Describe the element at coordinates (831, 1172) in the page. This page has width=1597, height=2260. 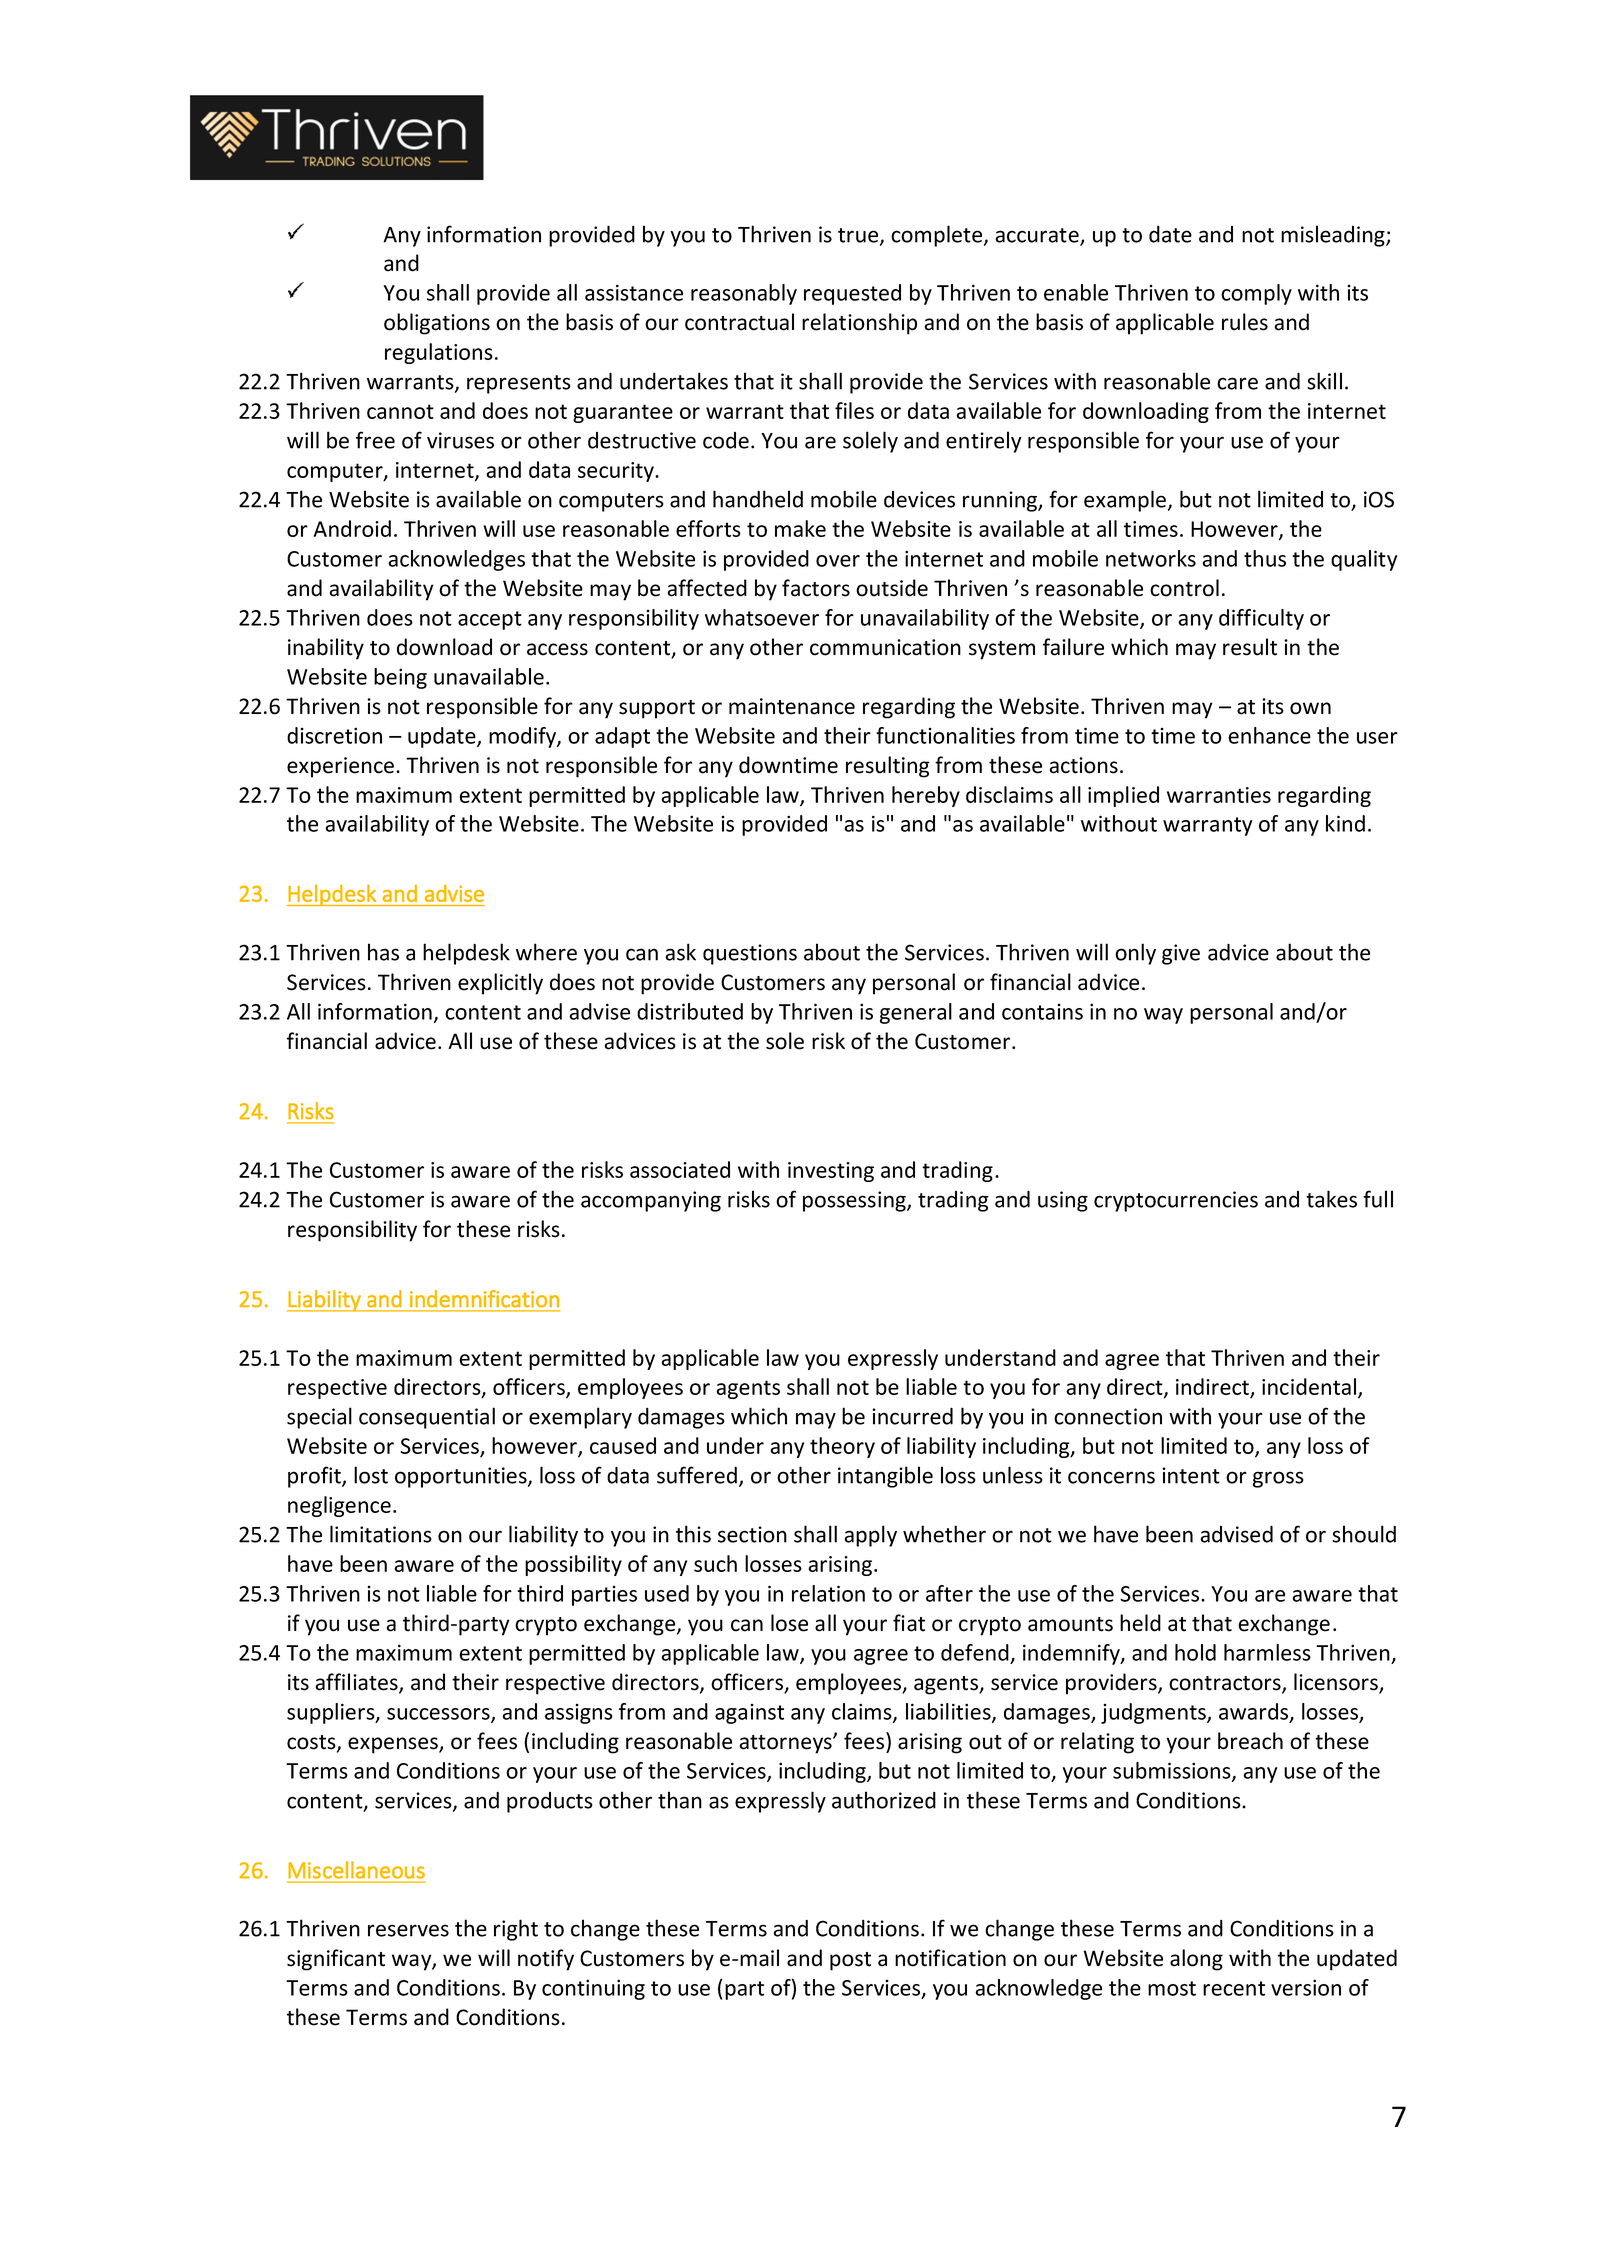
I see `investing` at that location.
